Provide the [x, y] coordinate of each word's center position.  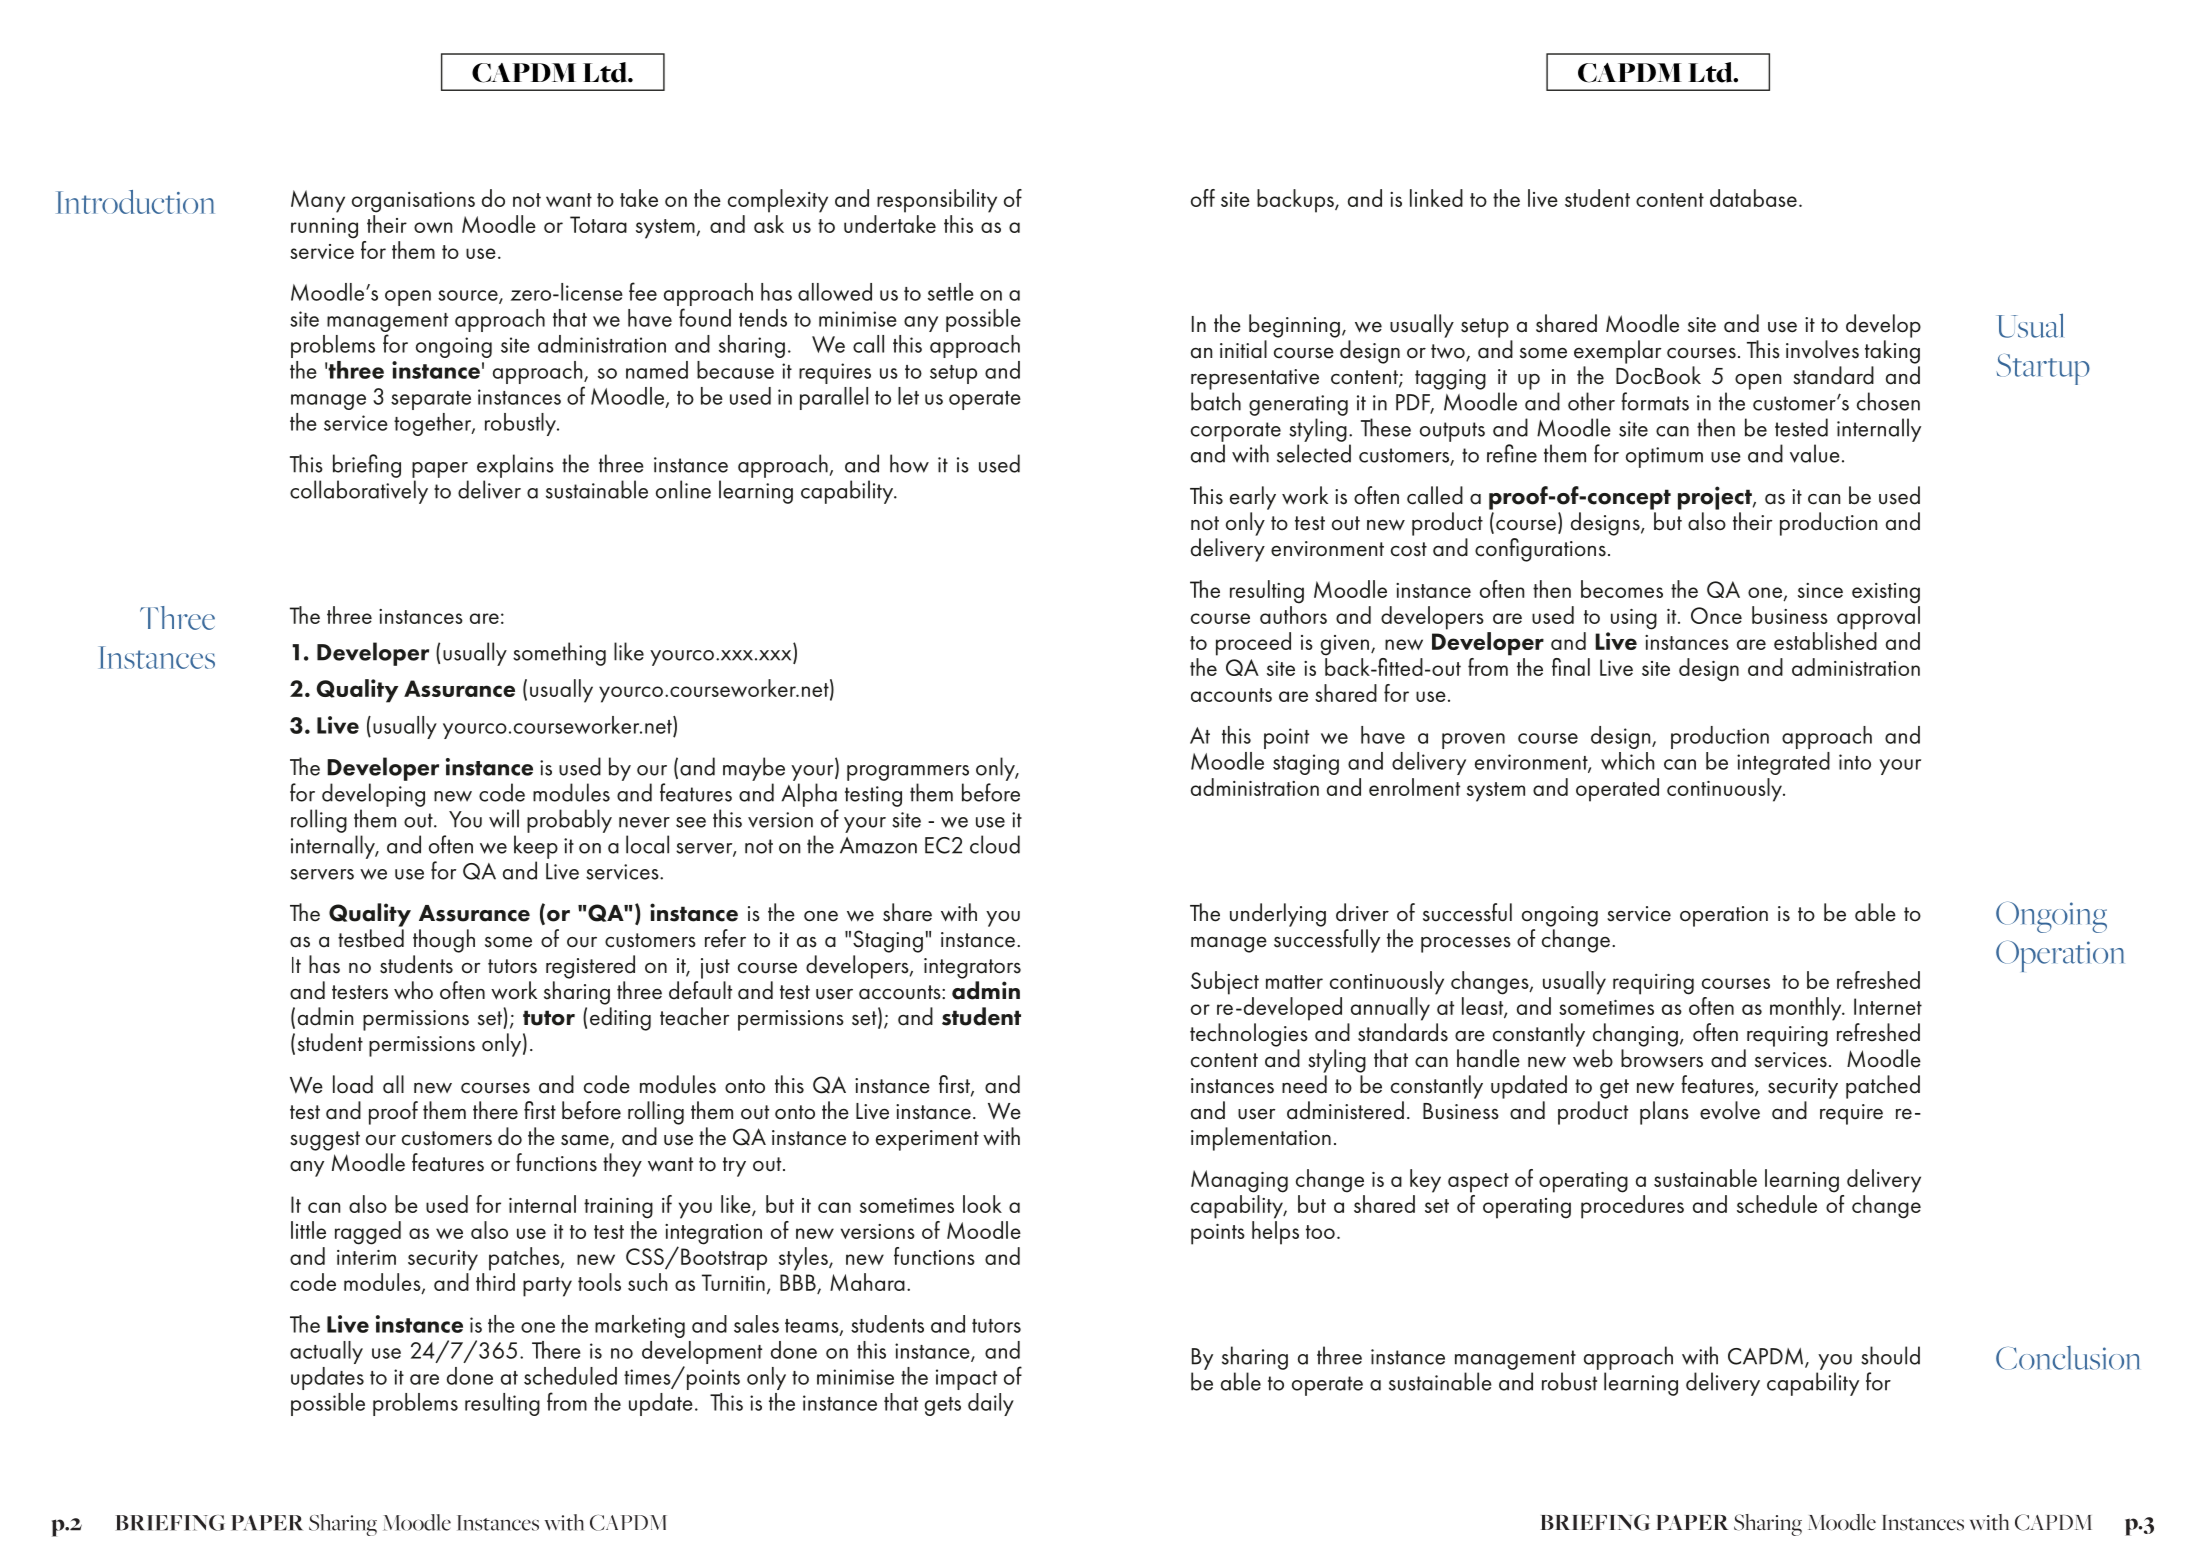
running [324, 228]
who [413, 990]
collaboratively [359, 492]
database [1753, 198]
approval [1878, 618]
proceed [1253, 644]
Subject [1225, 983]
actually [326, 1352]
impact [966, 1379]
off [1203, 198]
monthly [1807, 1009]
